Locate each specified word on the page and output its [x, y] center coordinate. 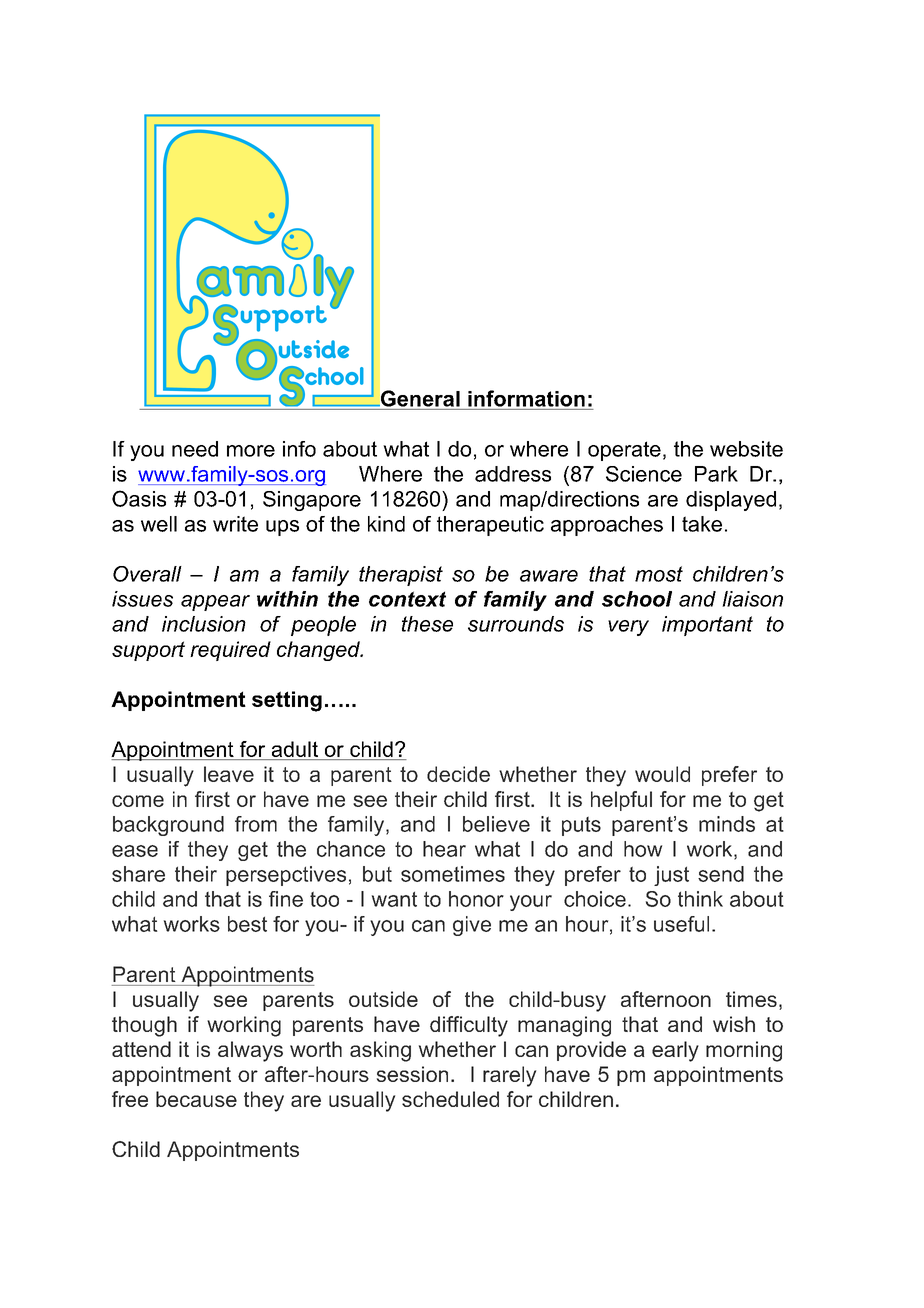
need [195, 449]
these [427, 624]
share [138, 874]
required [230, 651]
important [707, 626]
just [671, 876]
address [513, 474]
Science [644, 474]
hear [444, 849]
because [196, 1099]
